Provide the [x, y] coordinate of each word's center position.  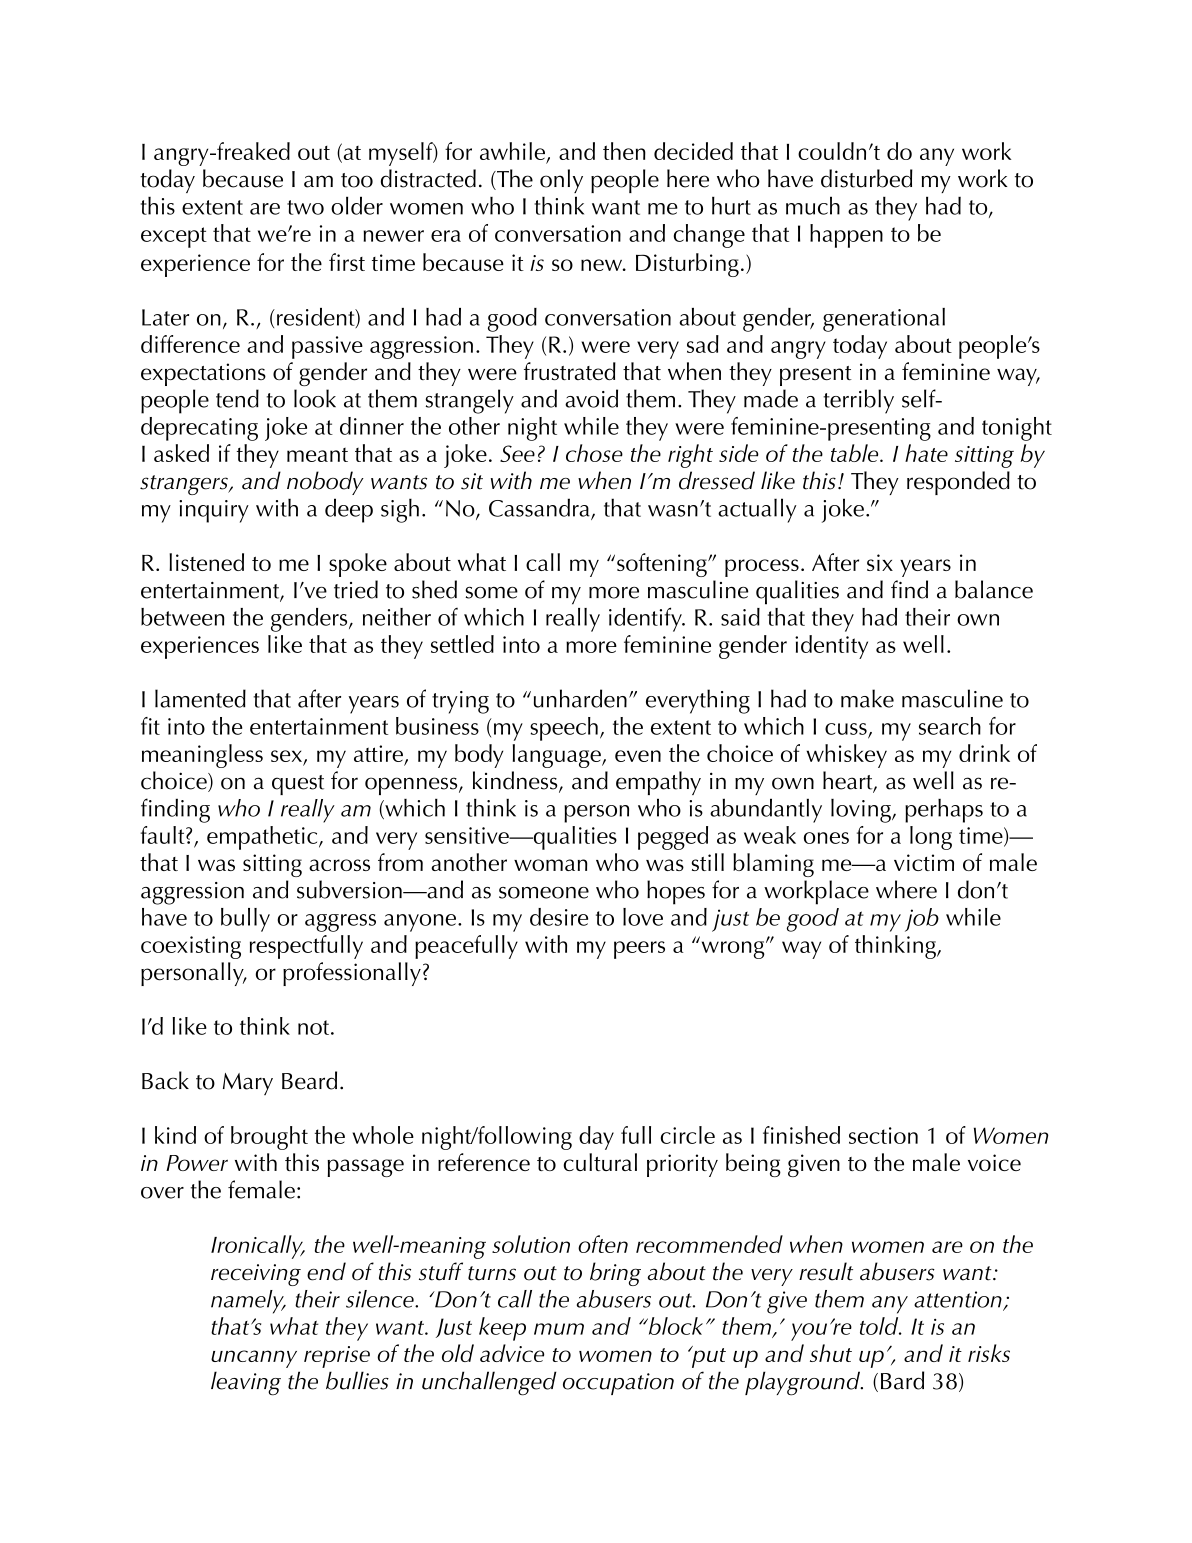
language [558, 756]
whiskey [846, 756]
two [305, 207]
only [561, 181]
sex [286, 756]
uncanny [254, 1359]
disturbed [867, 178]
